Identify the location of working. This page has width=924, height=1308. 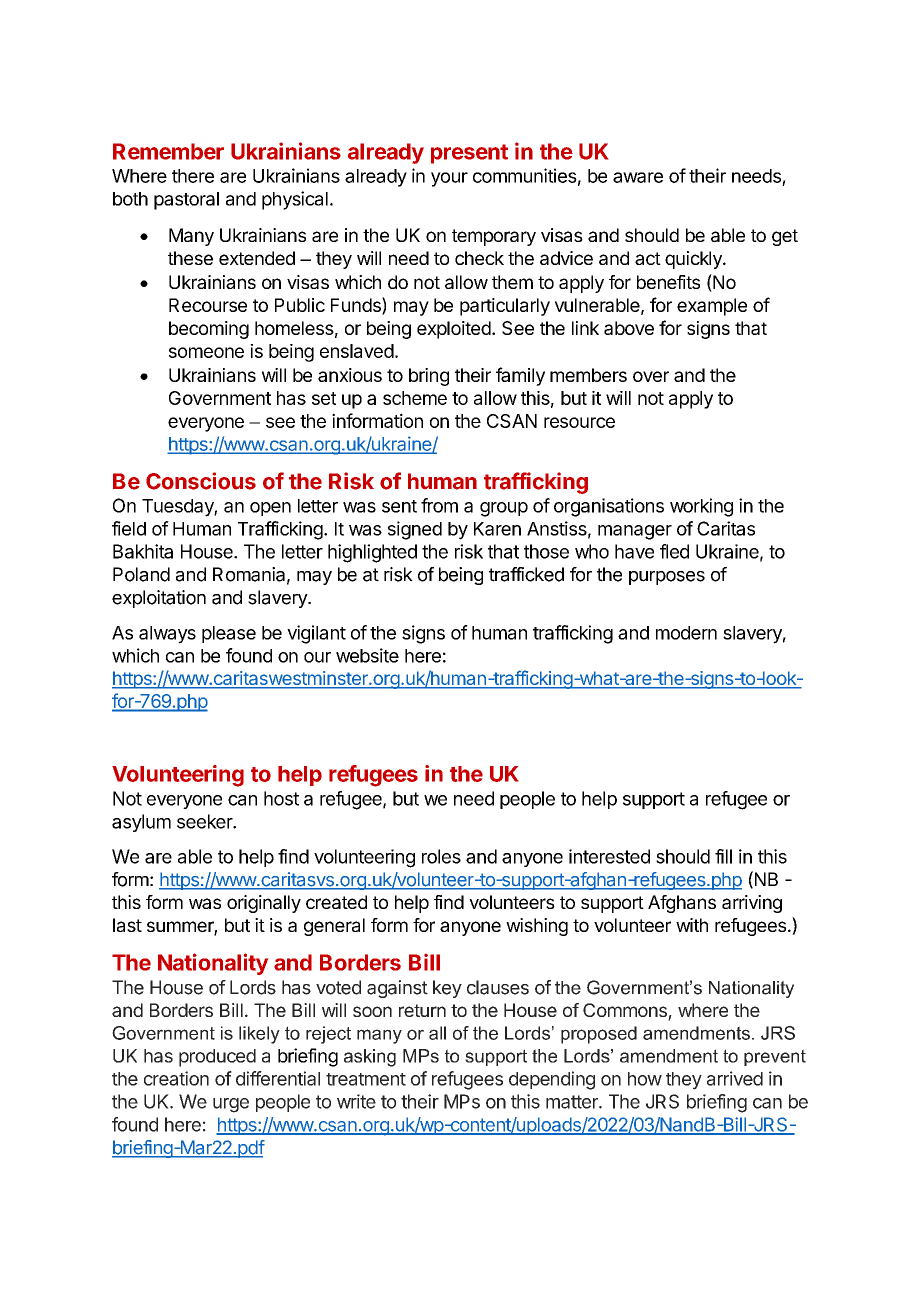
(701, 507).
